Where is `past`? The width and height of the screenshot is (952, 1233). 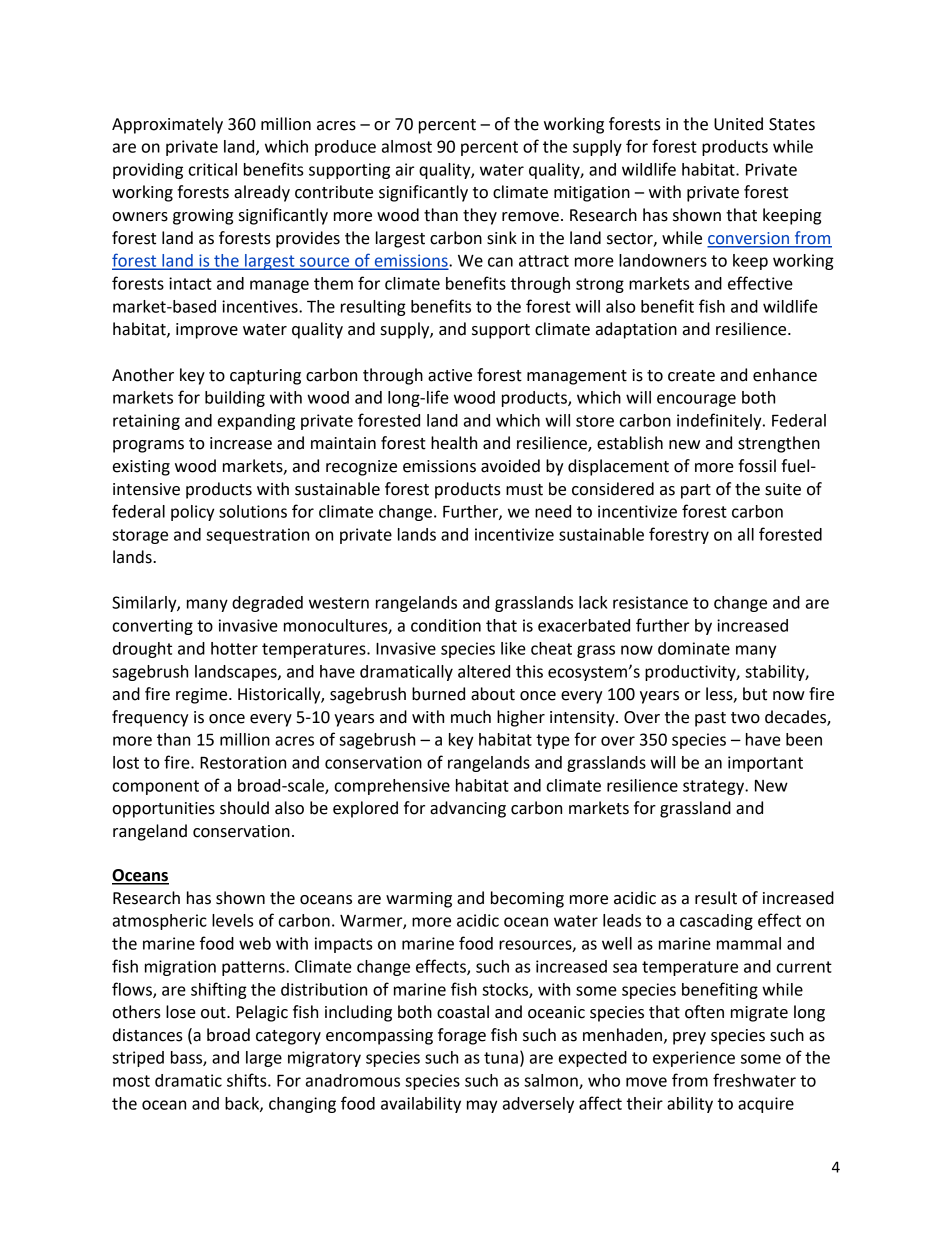
past is located at coordinates (710, 719).
